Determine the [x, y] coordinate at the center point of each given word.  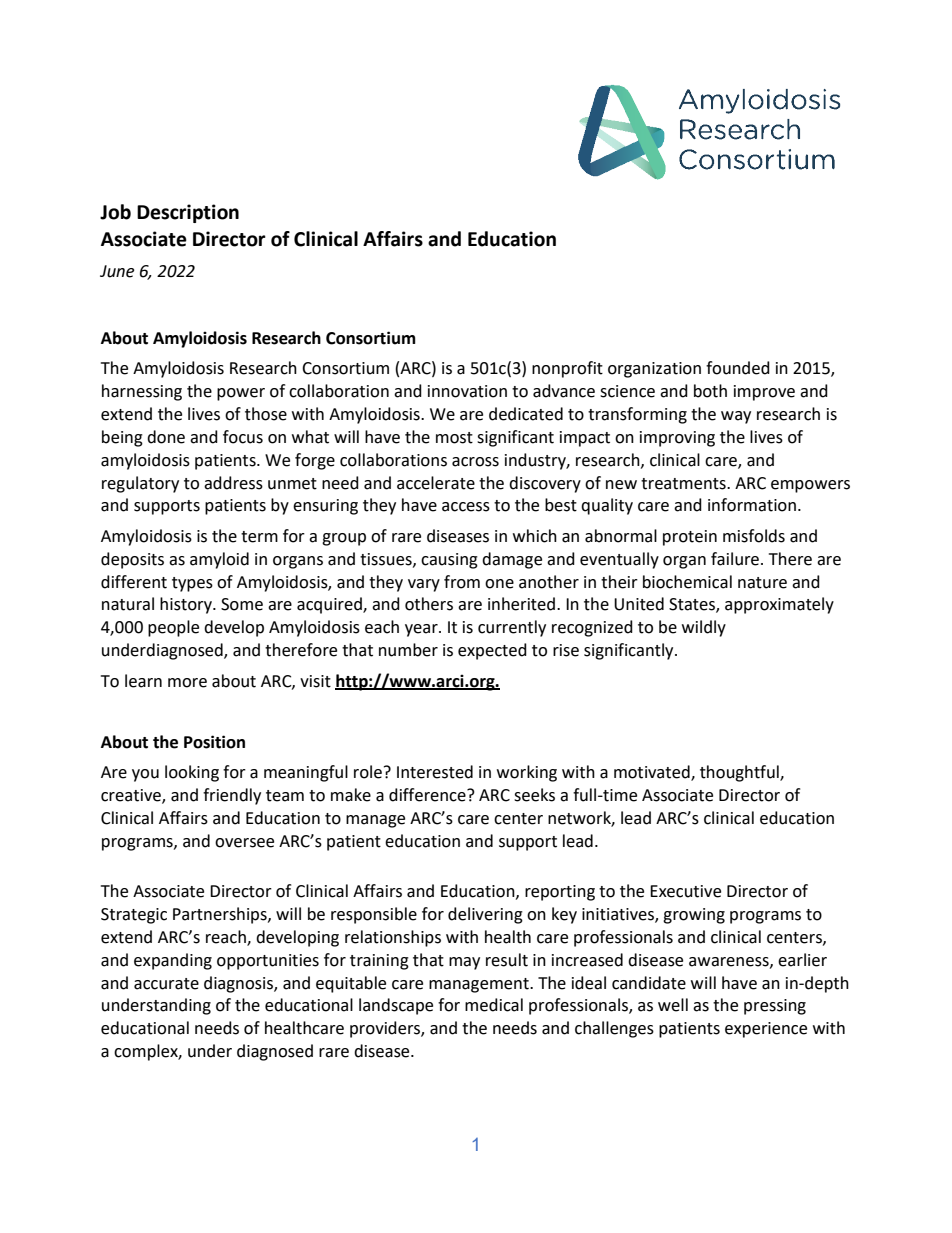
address [233, 483]
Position [214, 742]
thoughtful [740, 773]
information [752, 505]
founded [738, 368]
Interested [435, 772]
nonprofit [567, 369]
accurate [166, 984]
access [466, 507]
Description [188, 213]
